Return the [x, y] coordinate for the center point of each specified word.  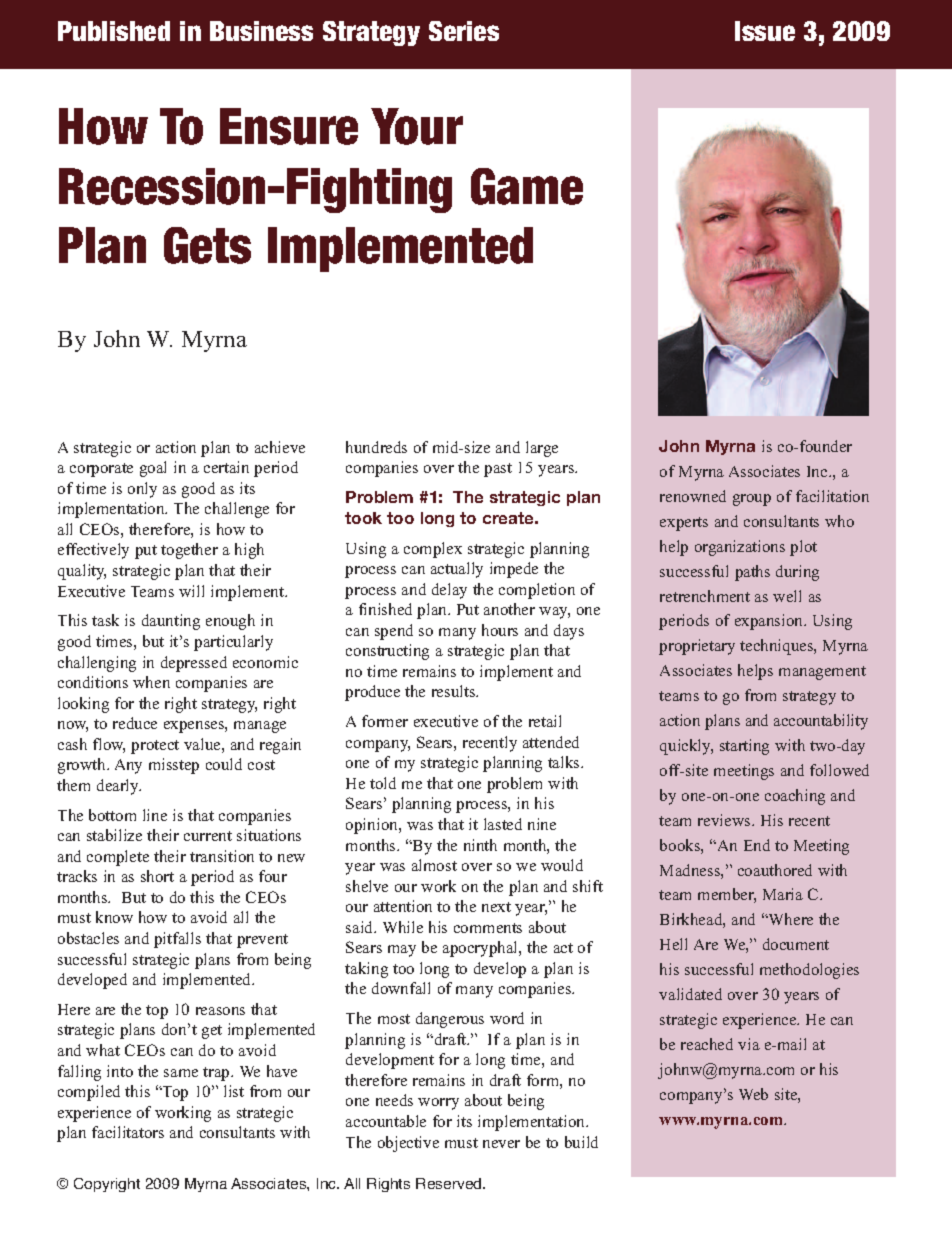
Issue [765, 31]
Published [114, 31]
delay [449, 591]
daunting [171, 622]
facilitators [128, 1132]
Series [464, 31]
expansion [770, 622]
